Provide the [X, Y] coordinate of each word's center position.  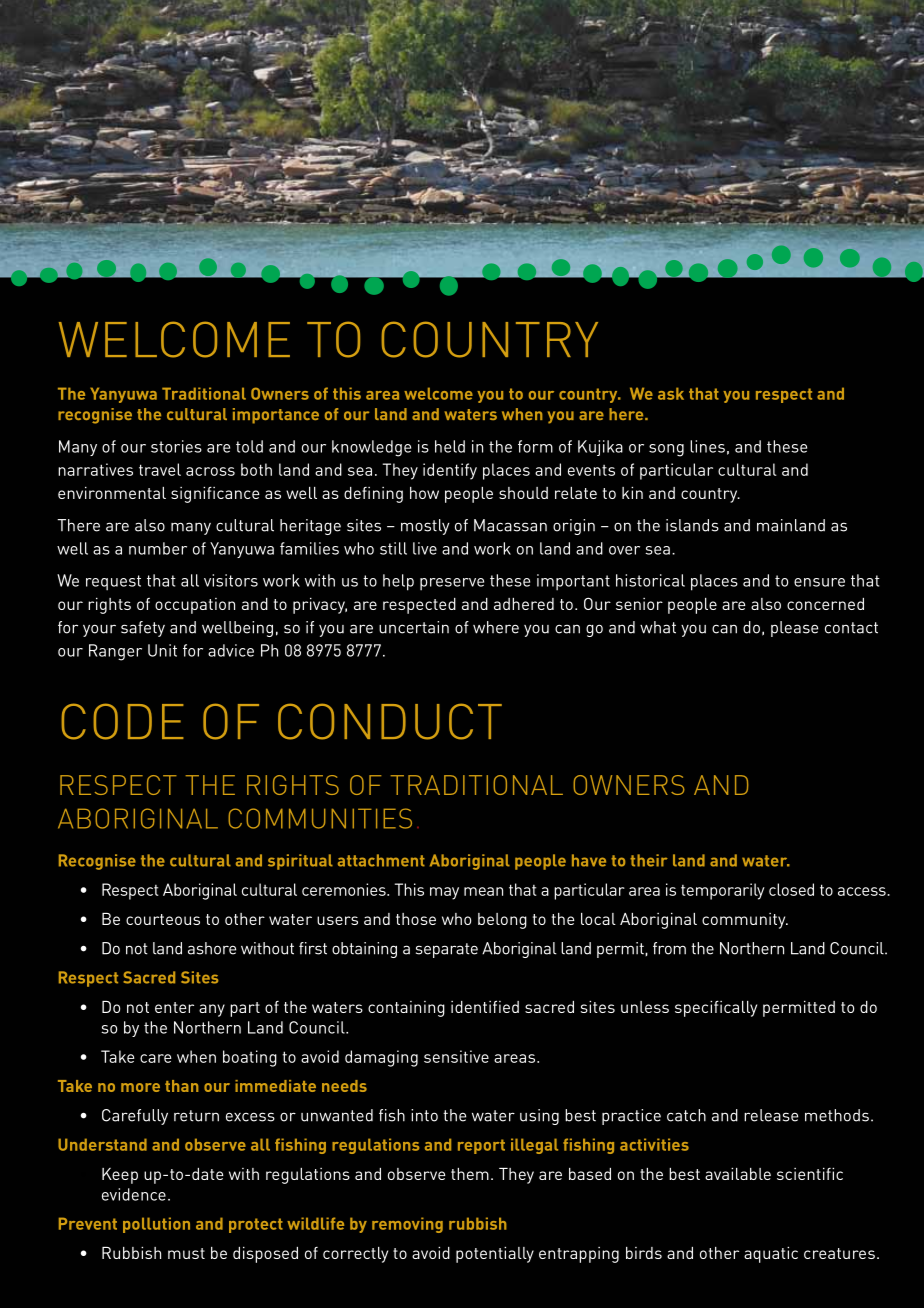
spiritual [300, 862]
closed [791, 889]
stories [176, 446]
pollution [156, 1225]
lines [707, 446]
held [450, 446]
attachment [381, 860]
